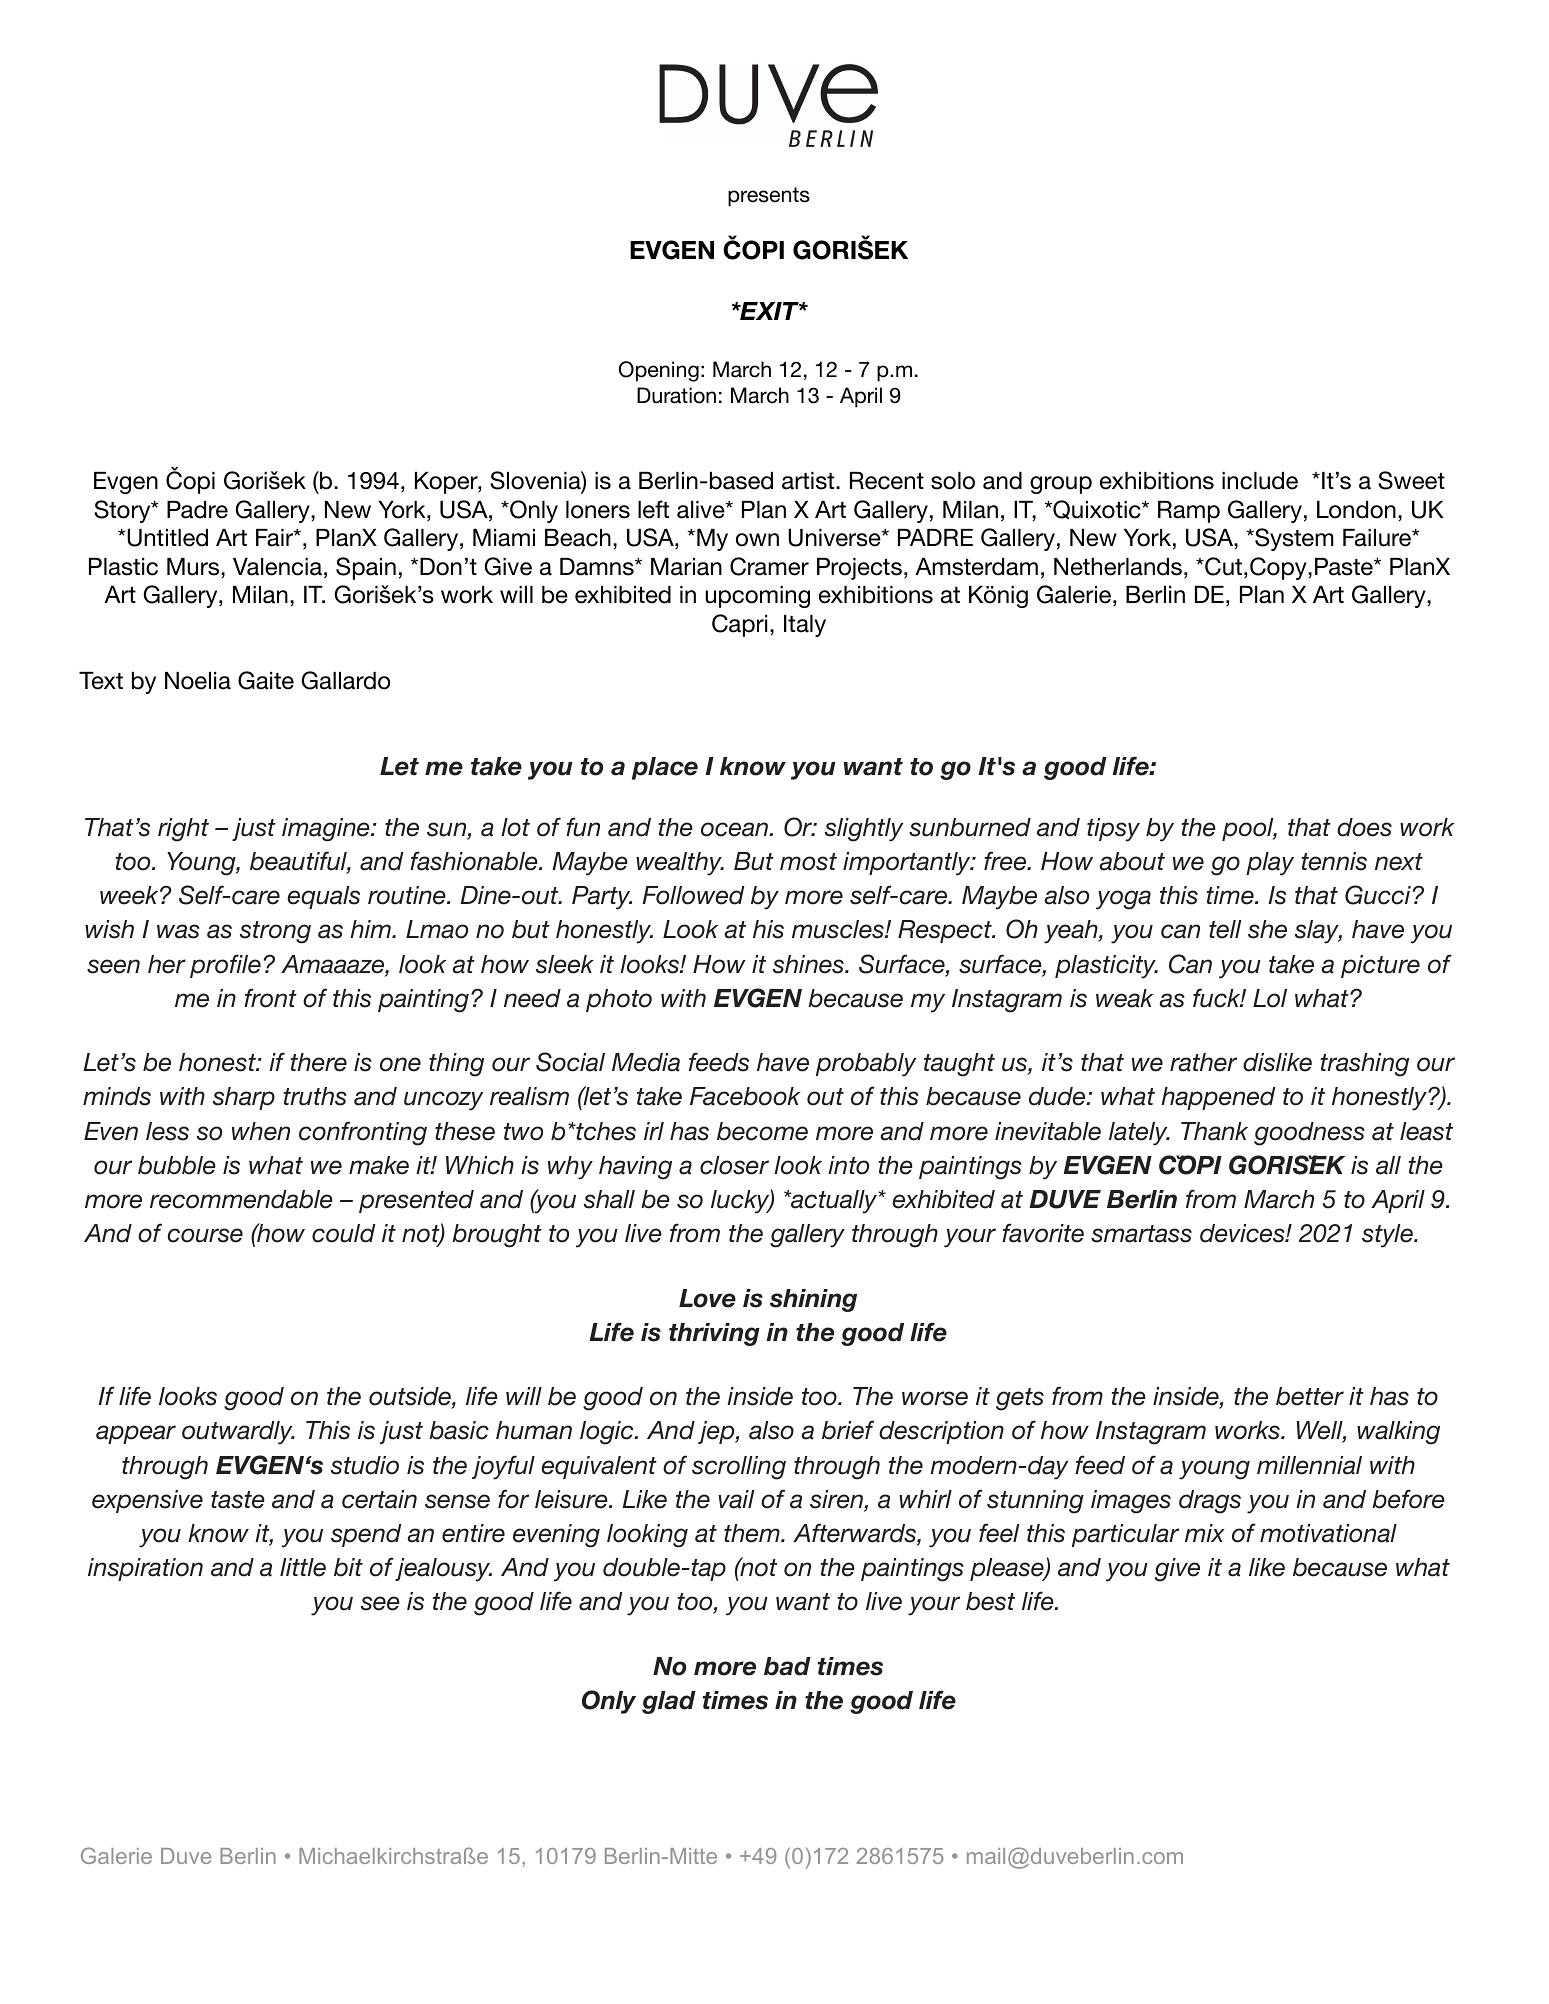  What do you see at coordinates (1270, 864) in the screenshot?
I see `play` at bounding box center [1270, 864].
